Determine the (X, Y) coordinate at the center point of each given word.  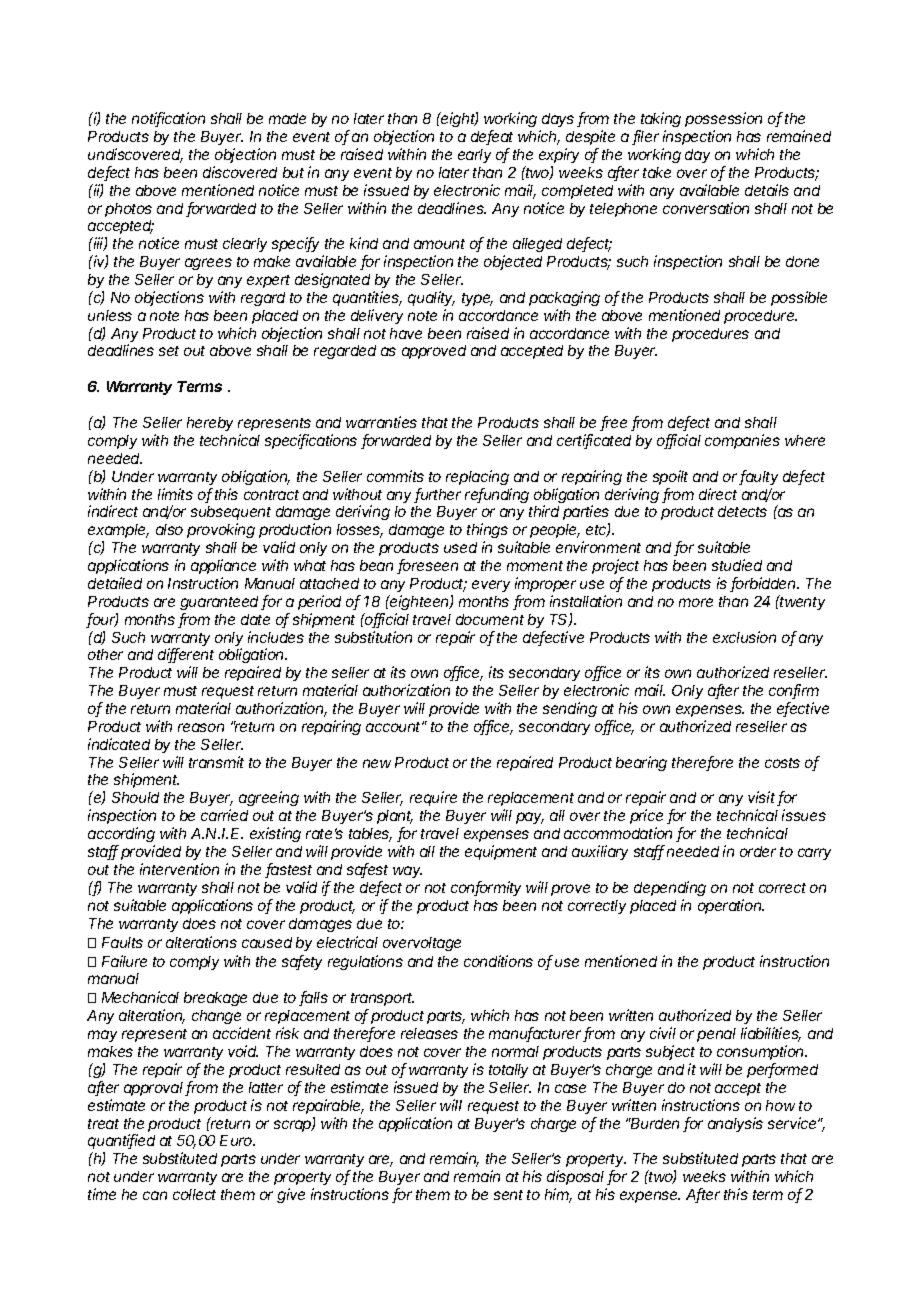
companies (742, 441)
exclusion (744, 637)
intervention (179, 869)
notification (168, 119)
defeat (492, 137)
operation (731, 906)
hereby (210, 424)
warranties (381, 422)
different (186, 655)
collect (194, 1194)
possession (723, 119)
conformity (486, 888)
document (490, 619)
